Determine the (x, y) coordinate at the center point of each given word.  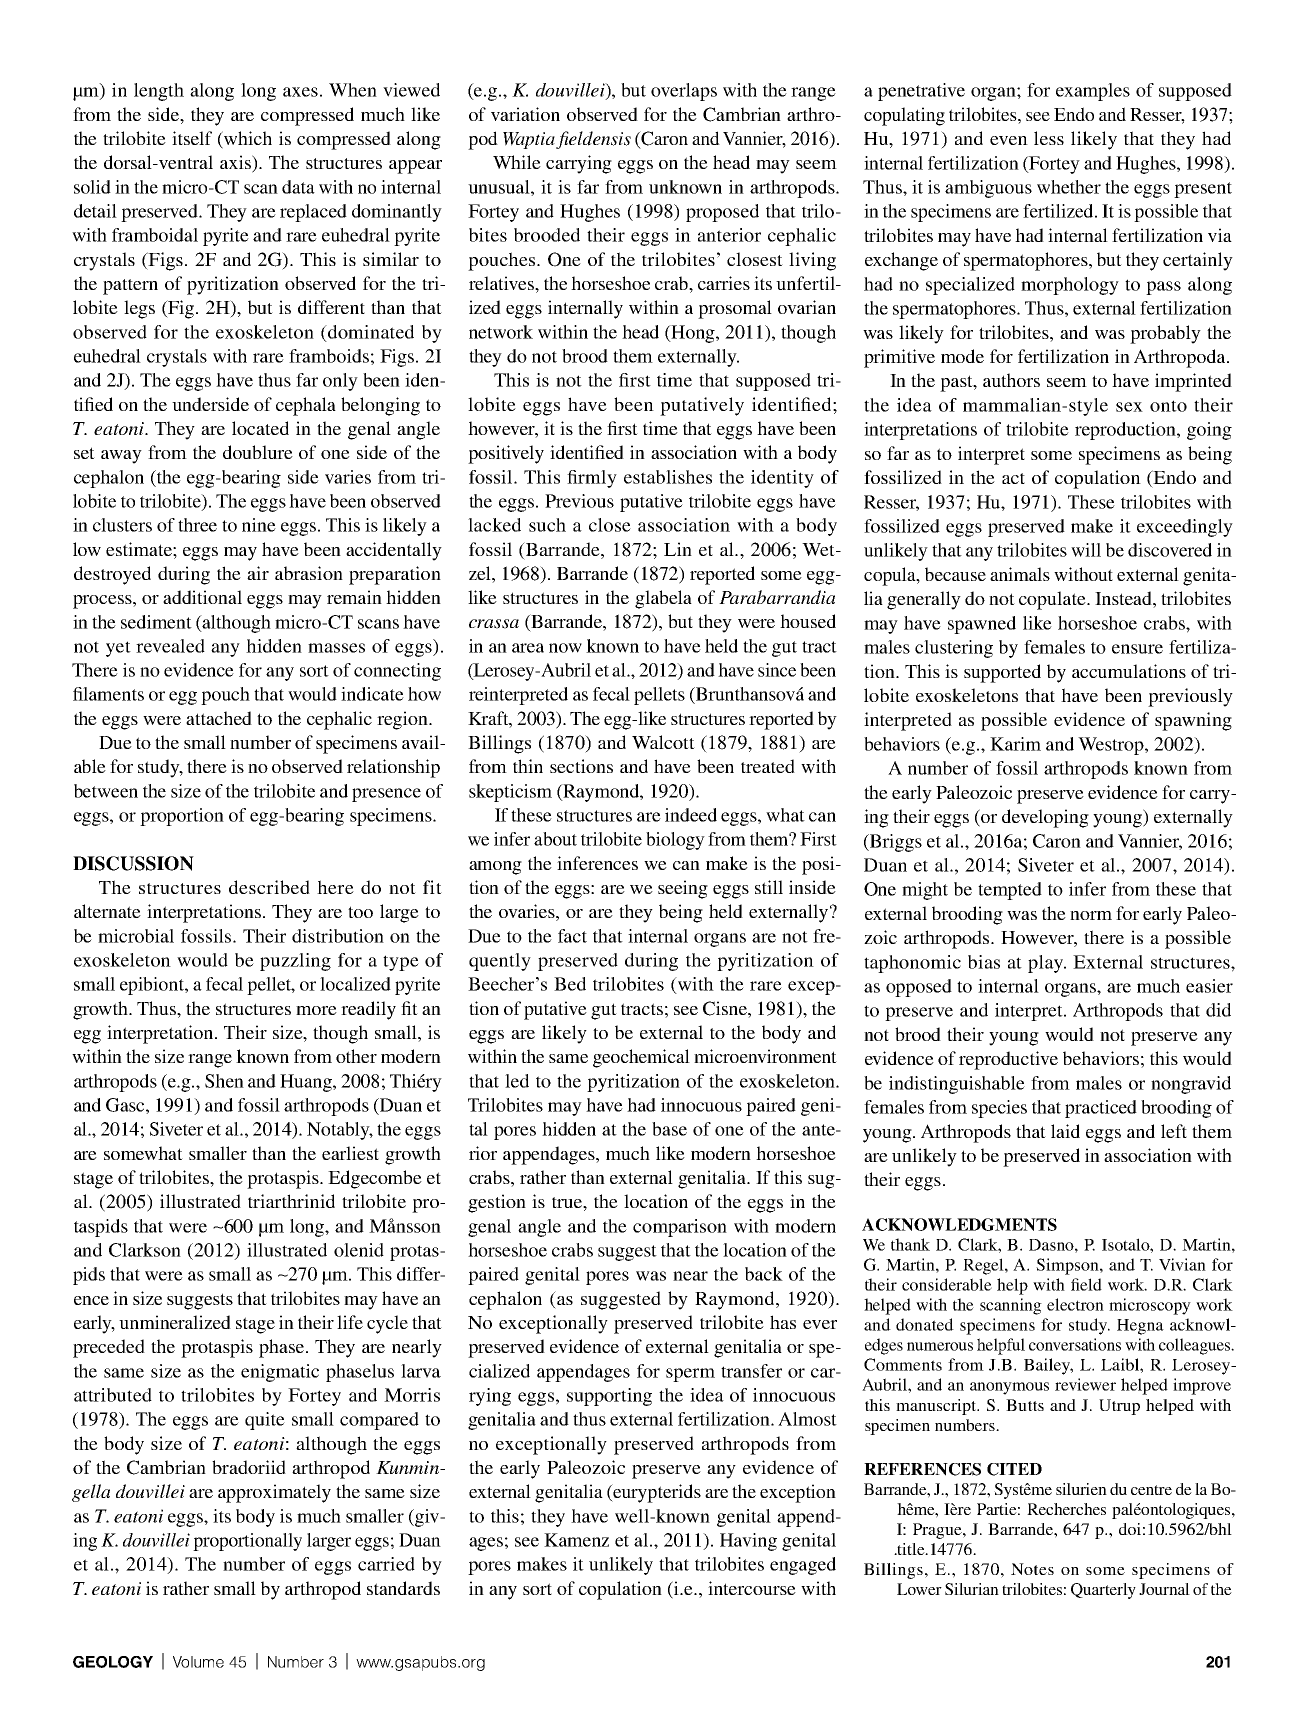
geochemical (641, 1058)
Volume (198, 1662)
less (1049, 138)
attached (219, 718)
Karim (1015, 744)
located (260, 428)
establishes (668, 477)
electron (1075, 1304)
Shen (224, 1081)
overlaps (684, 92)
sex (1129, 407)
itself (192, 138)
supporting (609, 1397)
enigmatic (280, 1373)
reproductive (1008, 1060)
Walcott (663, 742)
